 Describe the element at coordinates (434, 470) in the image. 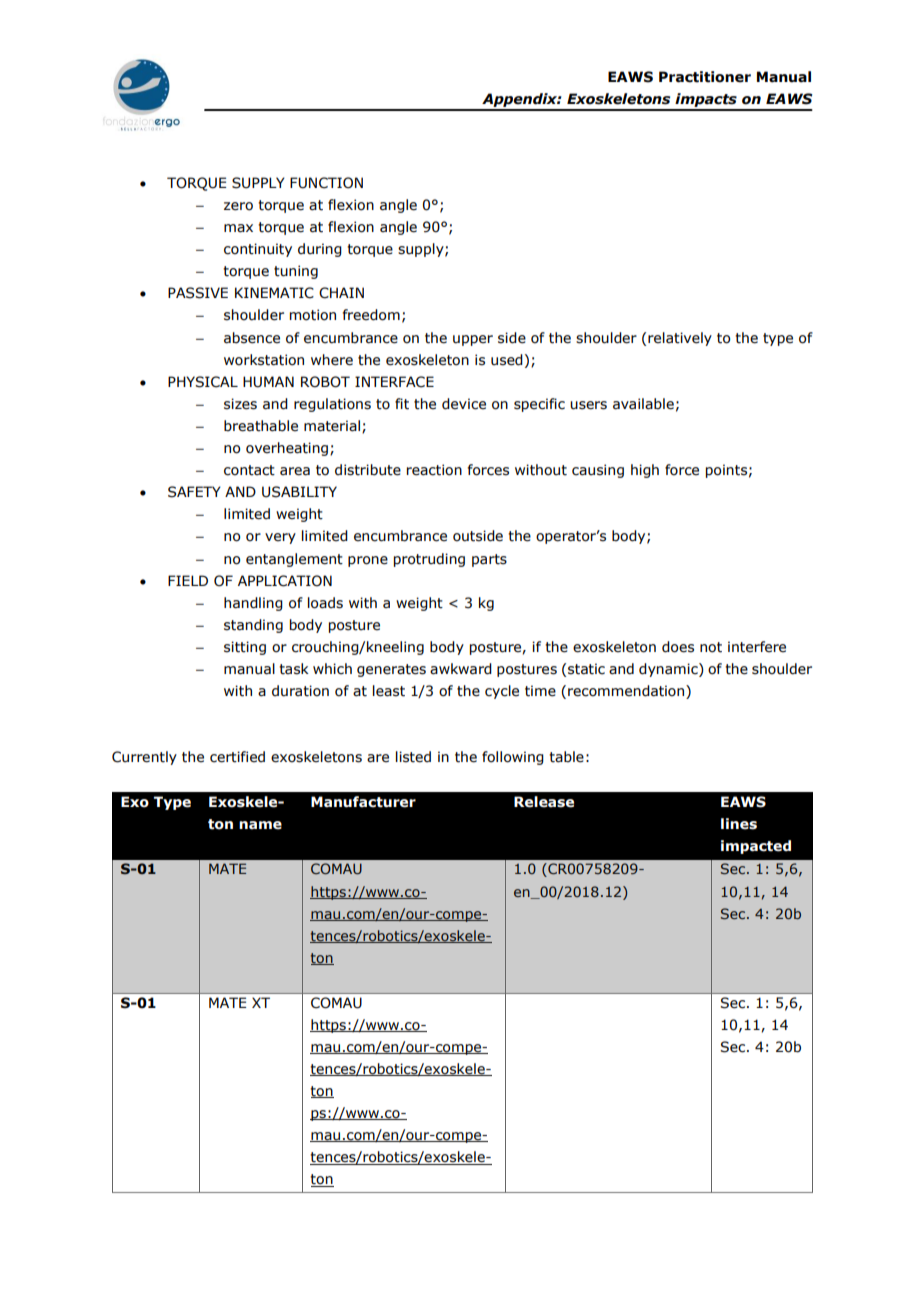

I see `reaction` at that location.
